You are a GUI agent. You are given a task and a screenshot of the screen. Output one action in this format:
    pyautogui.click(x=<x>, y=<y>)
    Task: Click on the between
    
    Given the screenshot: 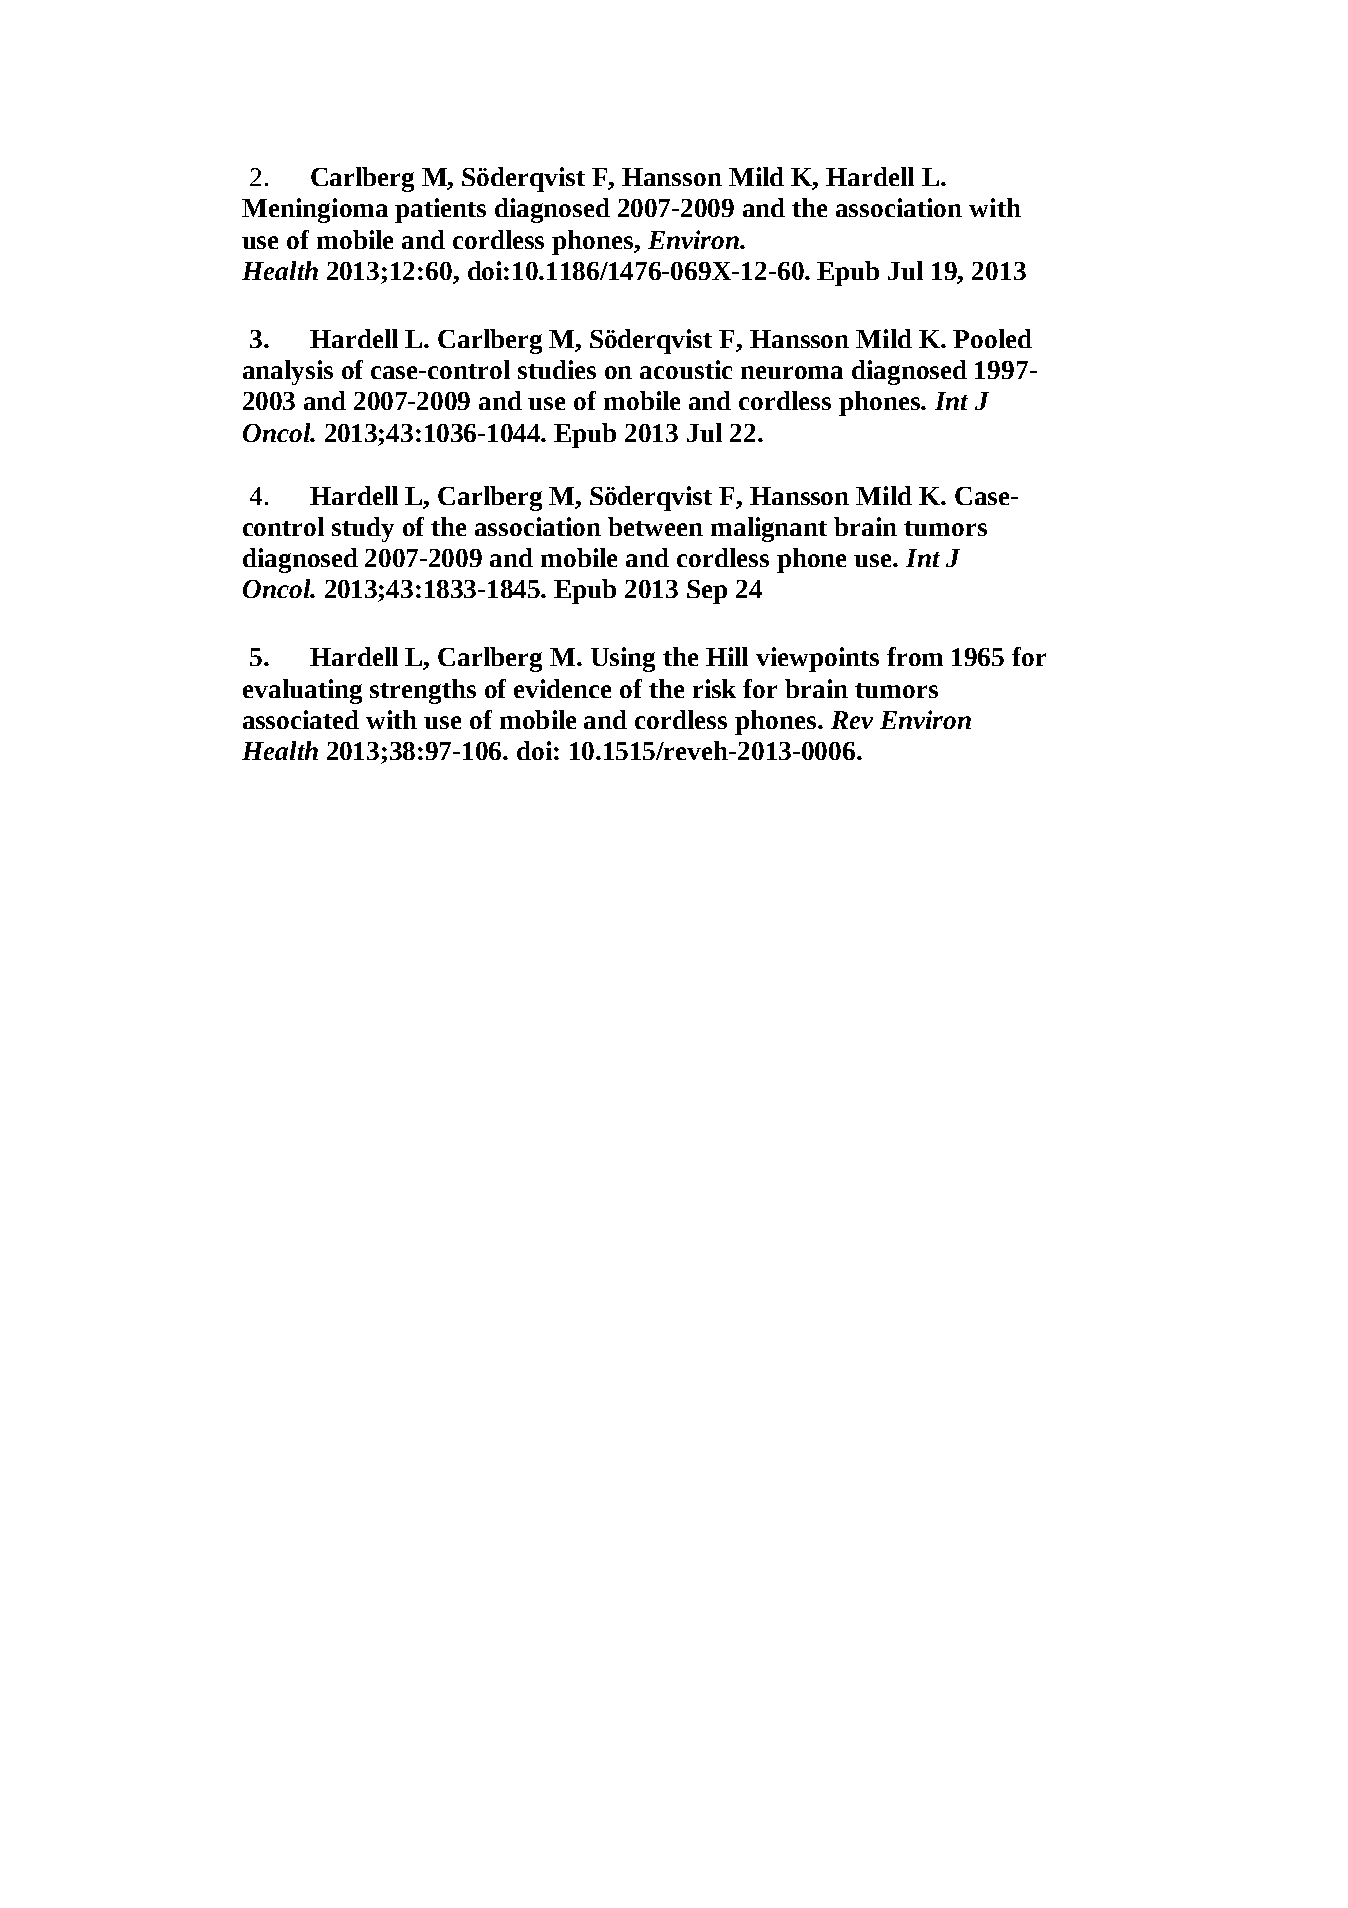 What is the action you would take?
    pyautogui.click(x=655, y=526)
